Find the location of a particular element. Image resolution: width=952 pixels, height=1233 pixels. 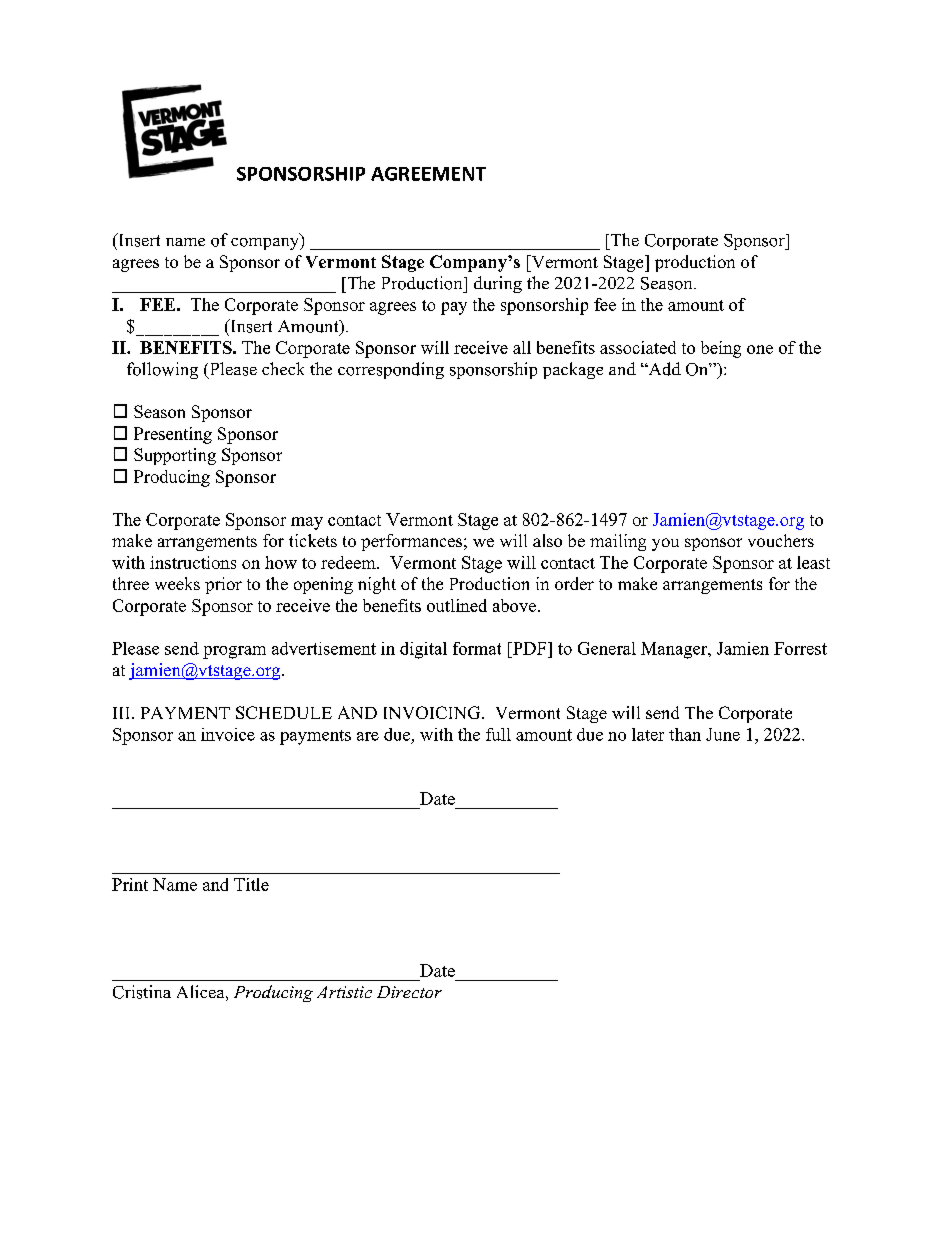

outlined is located at coordinates (457, 605).
